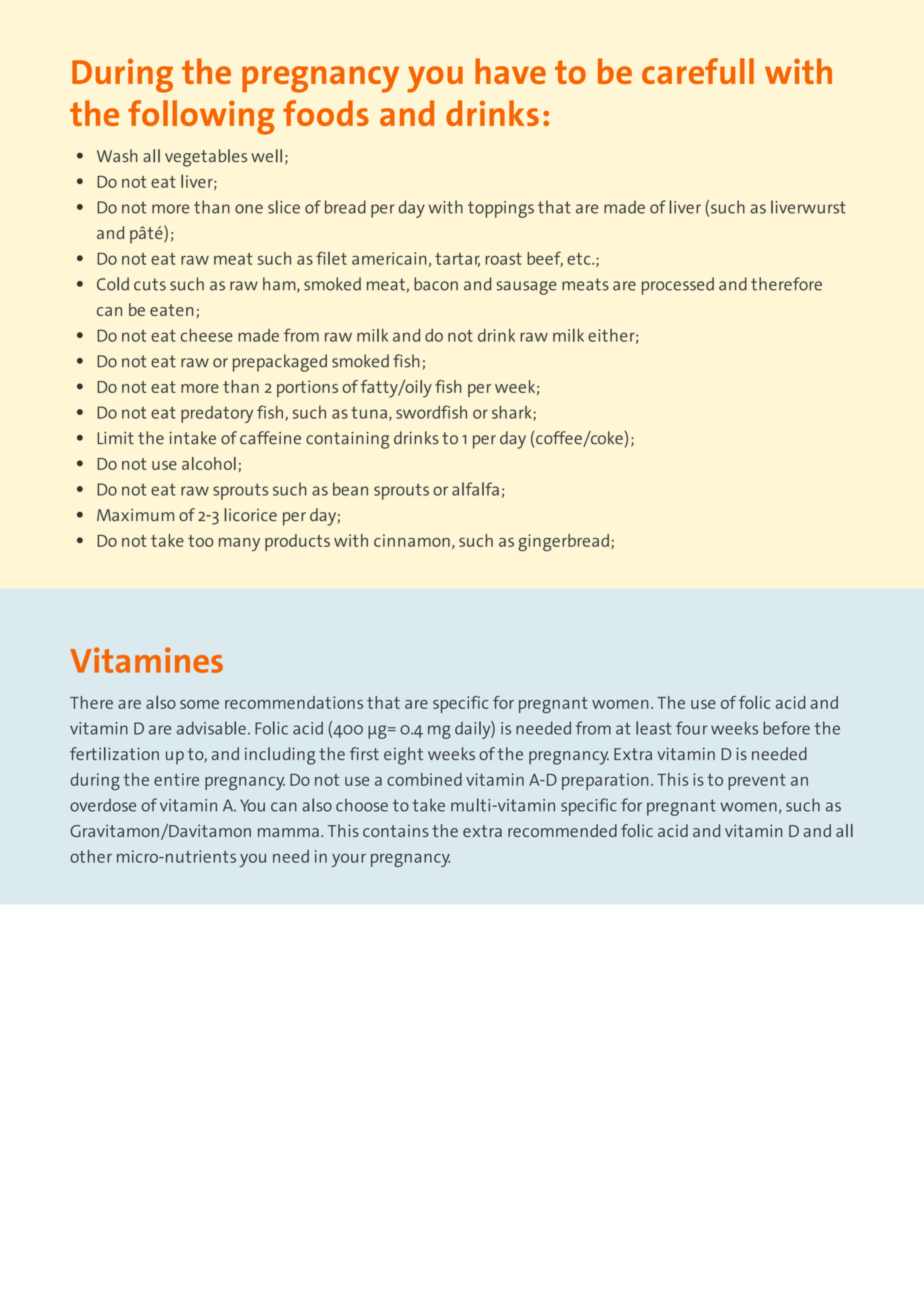  I want to click on too, so click(200, 541).
